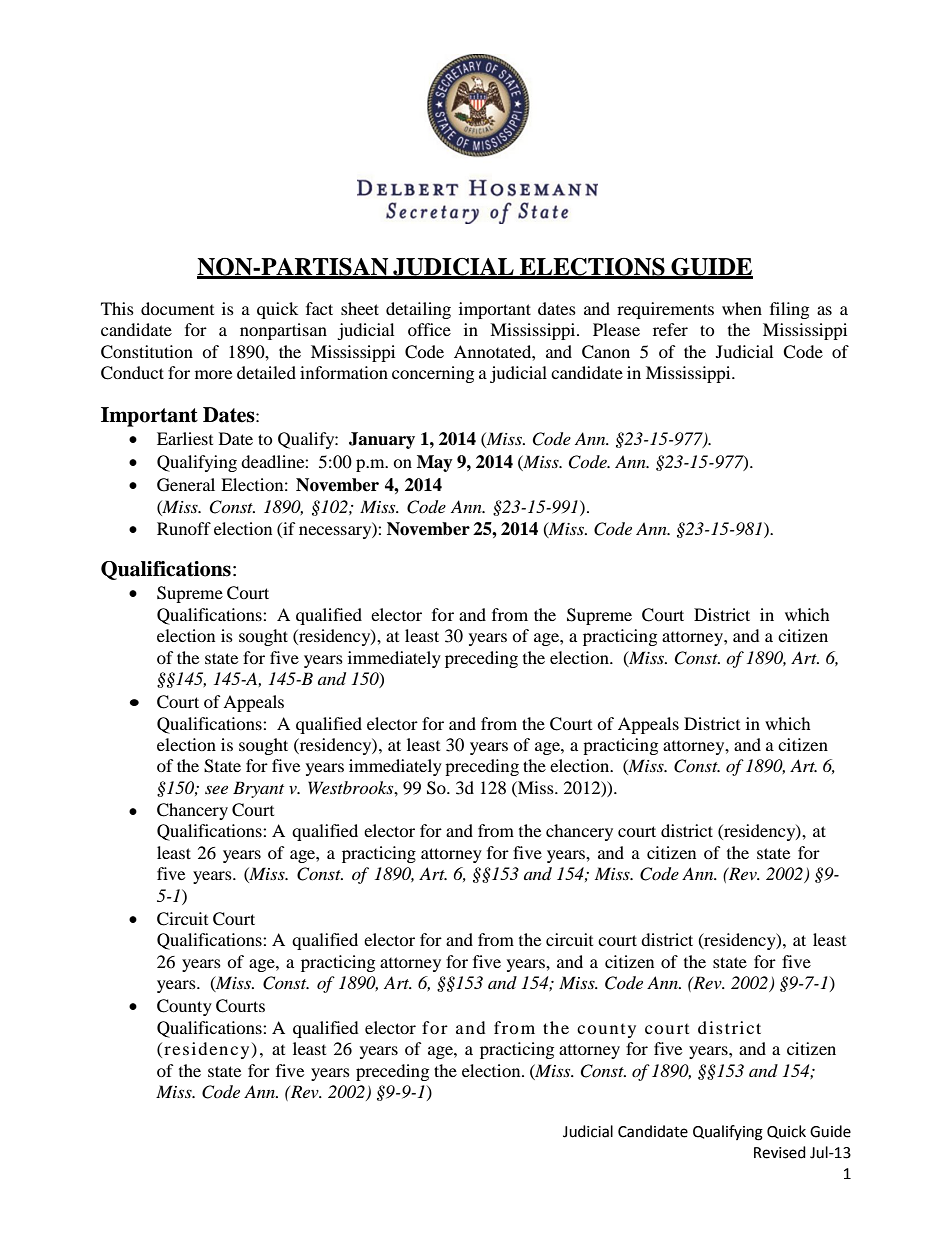  I want to click on Revised, so click(780, 1152).
